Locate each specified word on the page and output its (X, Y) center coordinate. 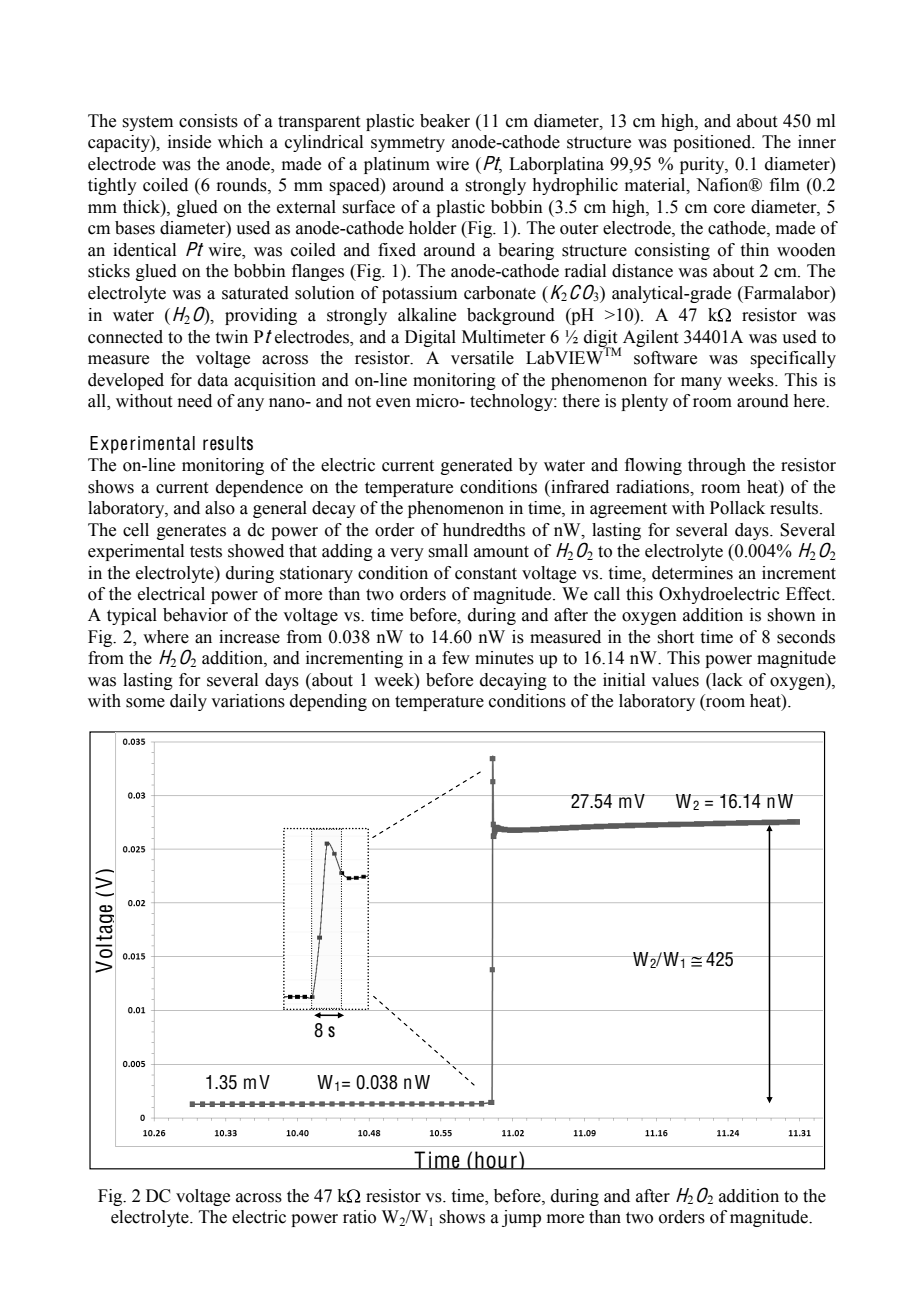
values (675, 680)
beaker (445, 121)
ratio (359, 1217)
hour (496, 1160)
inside (189, 142)
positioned (713, 143)
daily (188, 702)
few (456, 658)
